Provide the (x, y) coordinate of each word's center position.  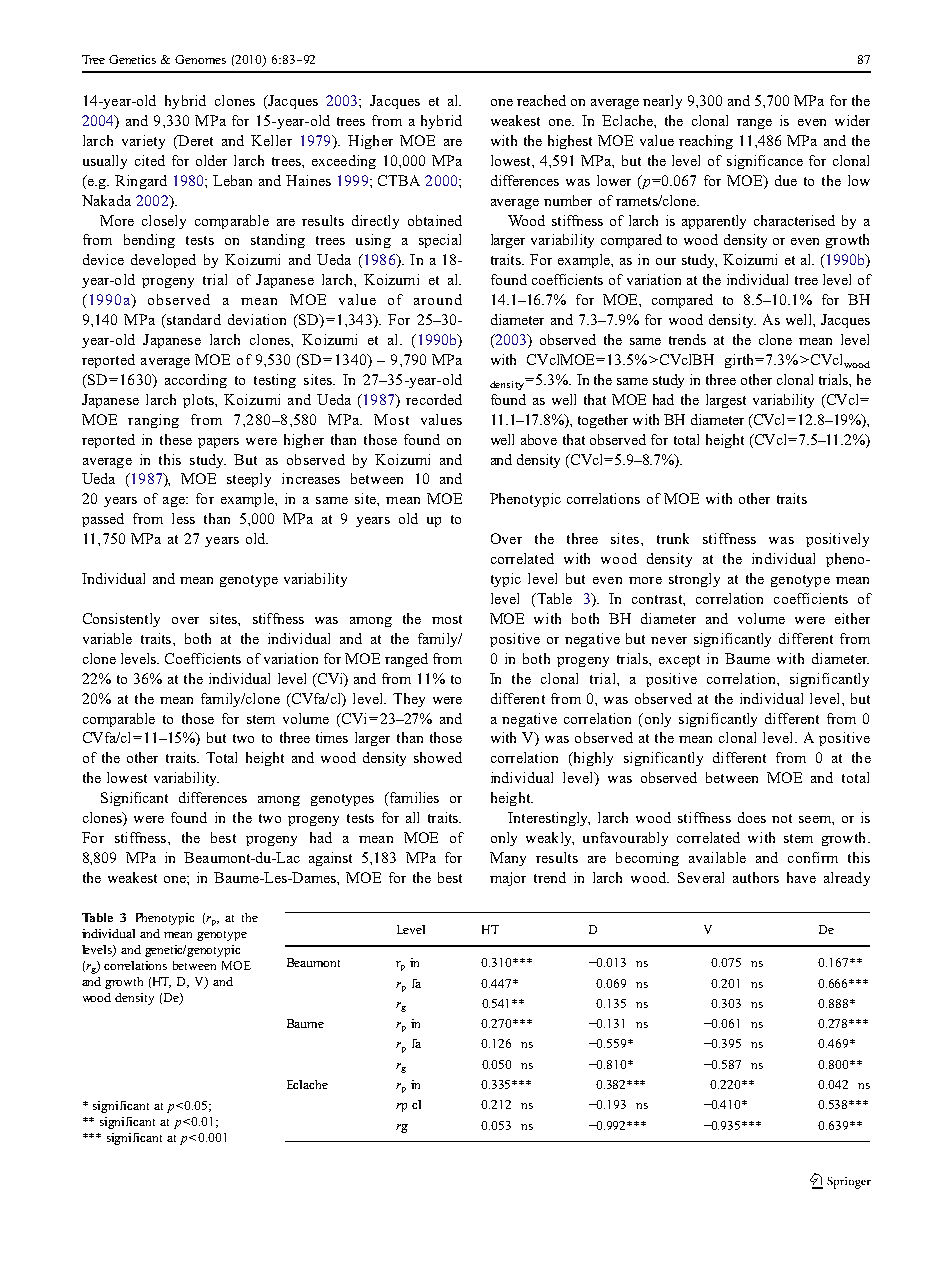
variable (107, 638)
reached (541, 100)
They (409, 700)
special (440, 241)
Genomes (200, 59)
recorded (434, 399)
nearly (662, 102)
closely (164, 222)
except (679, 661)
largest (726, 401)
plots (200, 401)
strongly (694, 580)
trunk (673, 538)
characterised (794, 220)
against (330, 859)
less (183, 518)
